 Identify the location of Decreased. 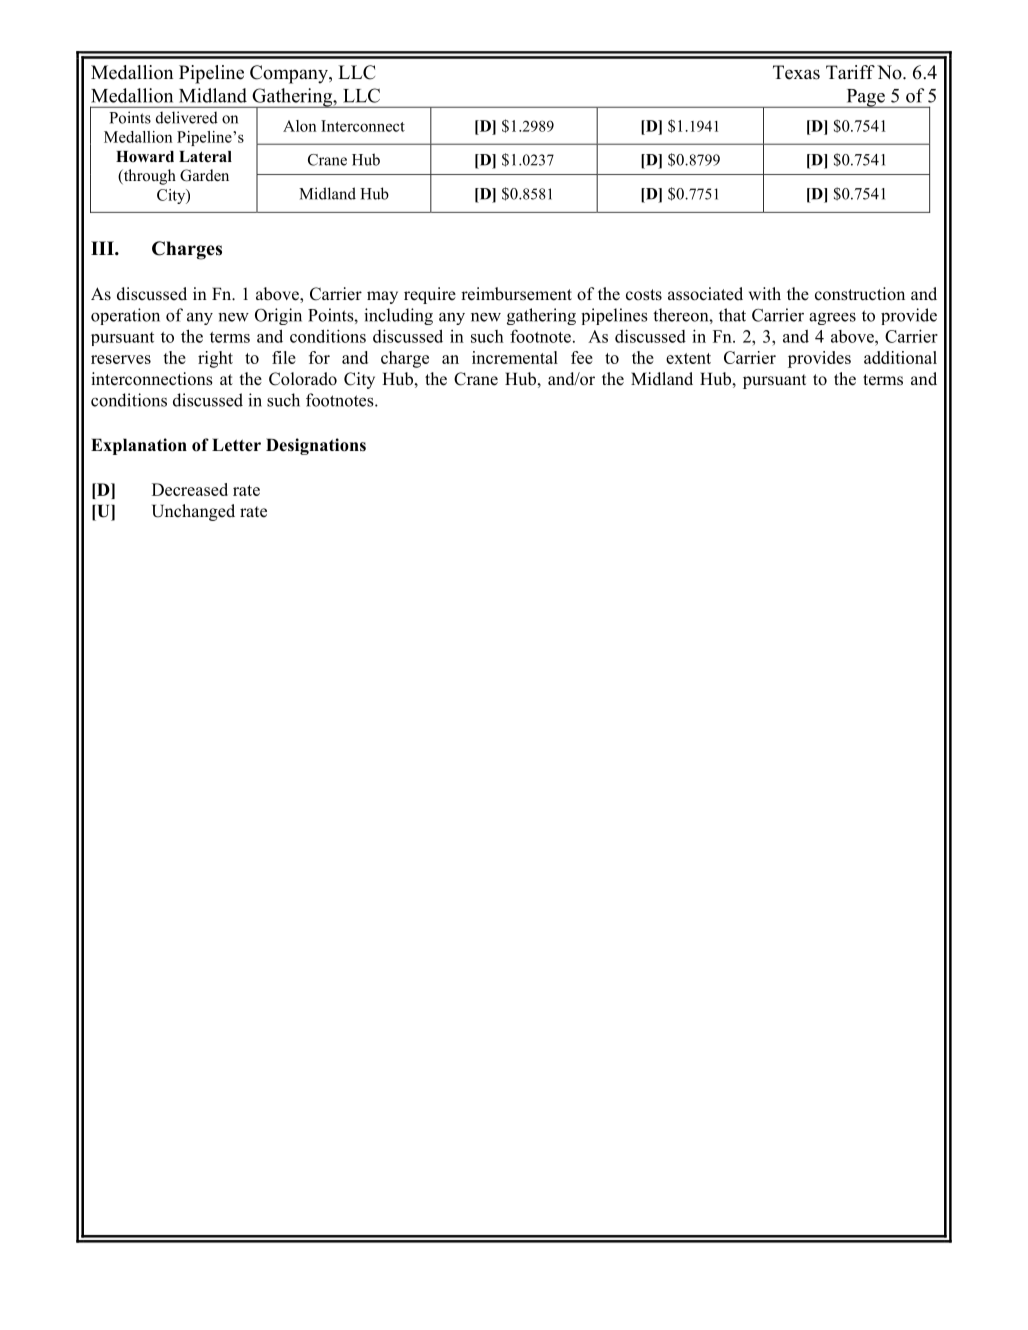
(190, 489).
